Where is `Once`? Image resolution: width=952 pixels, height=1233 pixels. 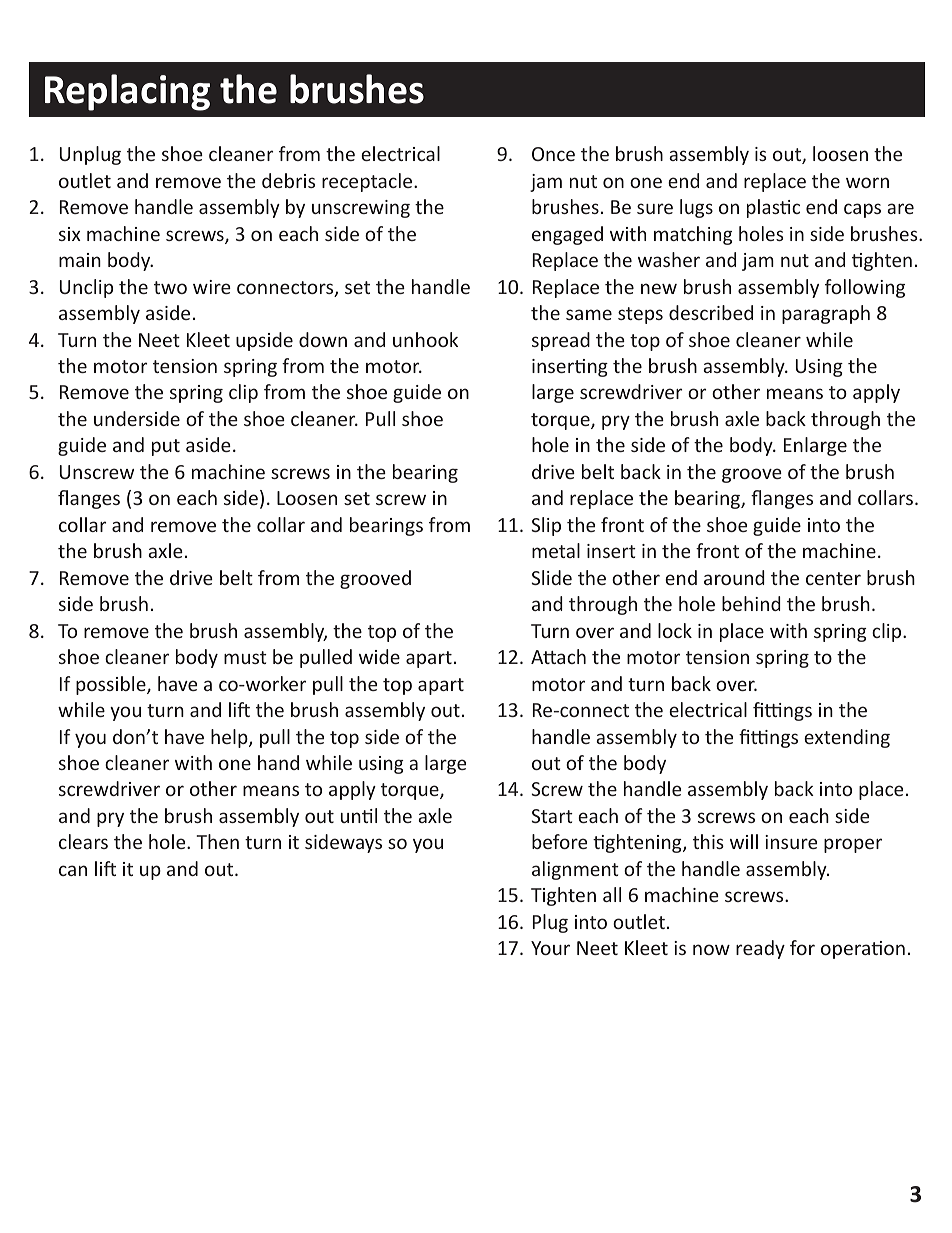
Once is located at coordinates (553, 154).
